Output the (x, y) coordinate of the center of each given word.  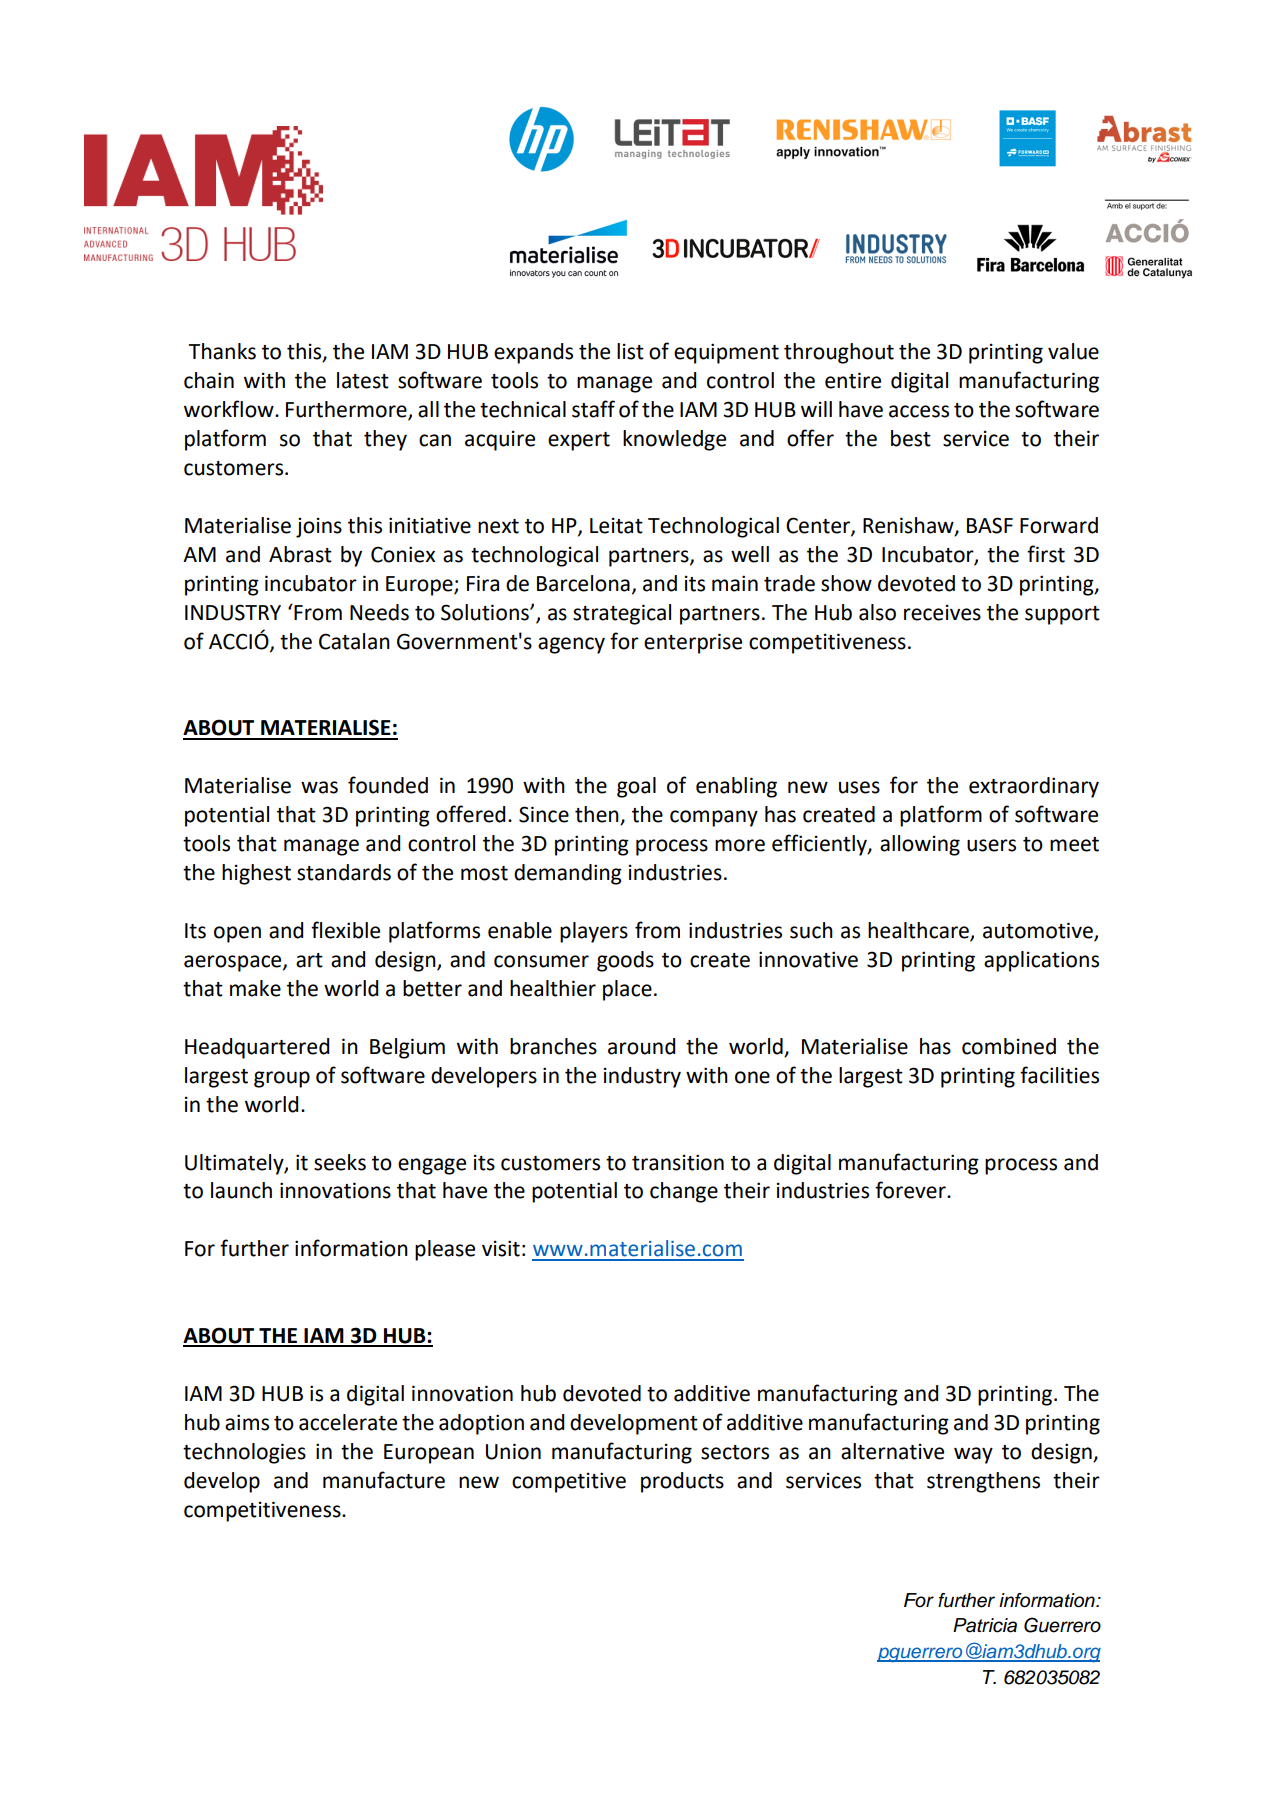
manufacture (384, 1480)
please (445, 1250)
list (630, 351)
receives (942, 613)
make (255, 988)
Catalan (354, 641)
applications (1041, 961)
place (627, 990)
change (684, 1192)
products (682, 1482)
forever (911, 1190)
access (919, 411)
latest (363, 380)
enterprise (693, 643)
